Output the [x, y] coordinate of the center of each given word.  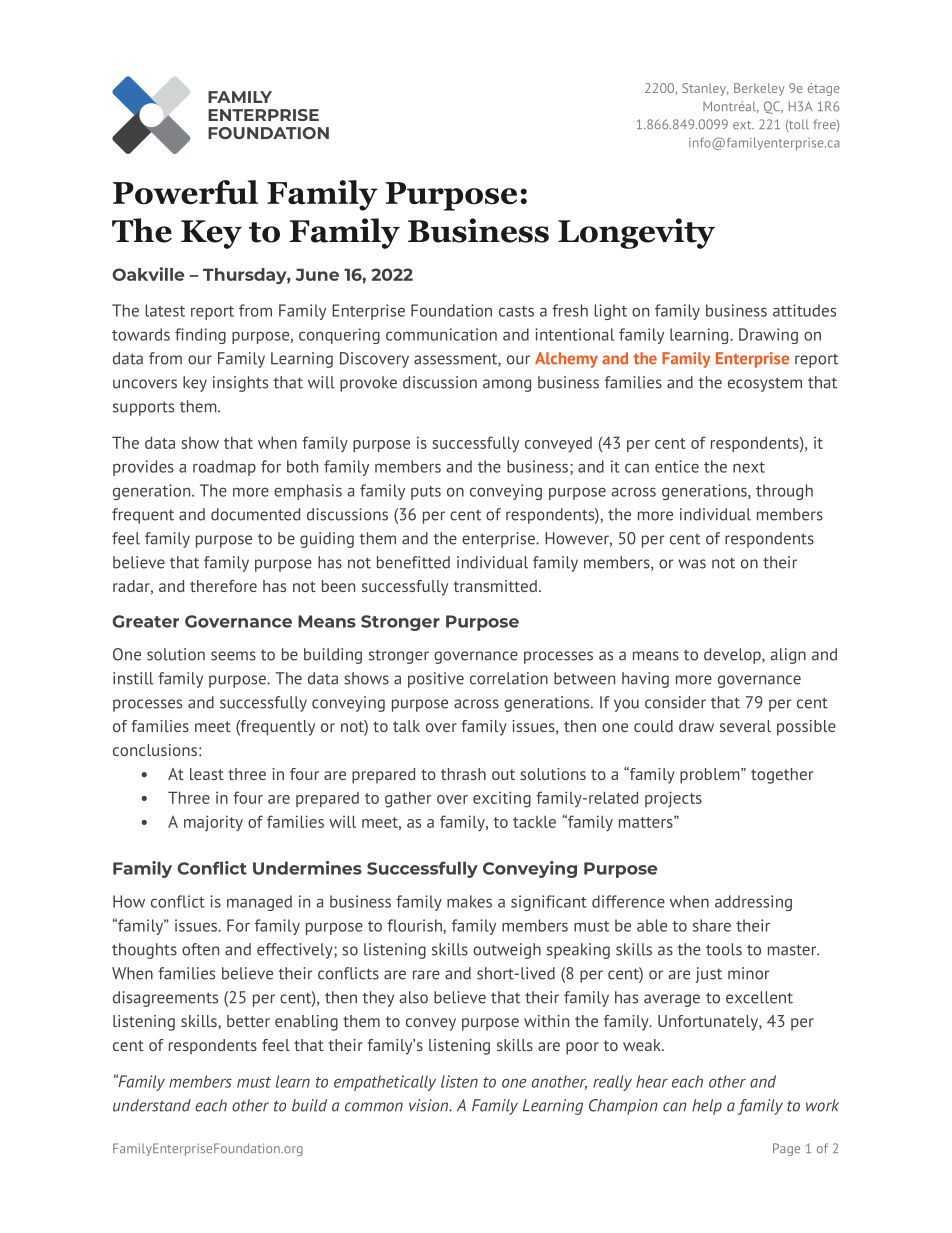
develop [733, 656]
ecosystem [765, 384]
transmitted [495, 586]
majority [213, 823]
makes [469, 901]
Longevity [636, 233]
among [507, 385]
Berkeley [759, 89]
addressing [753, 903]
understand [152, 1105]
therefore [223, 586]
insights [240, 384]
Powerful [185, 192]
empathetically [385, 1083]
